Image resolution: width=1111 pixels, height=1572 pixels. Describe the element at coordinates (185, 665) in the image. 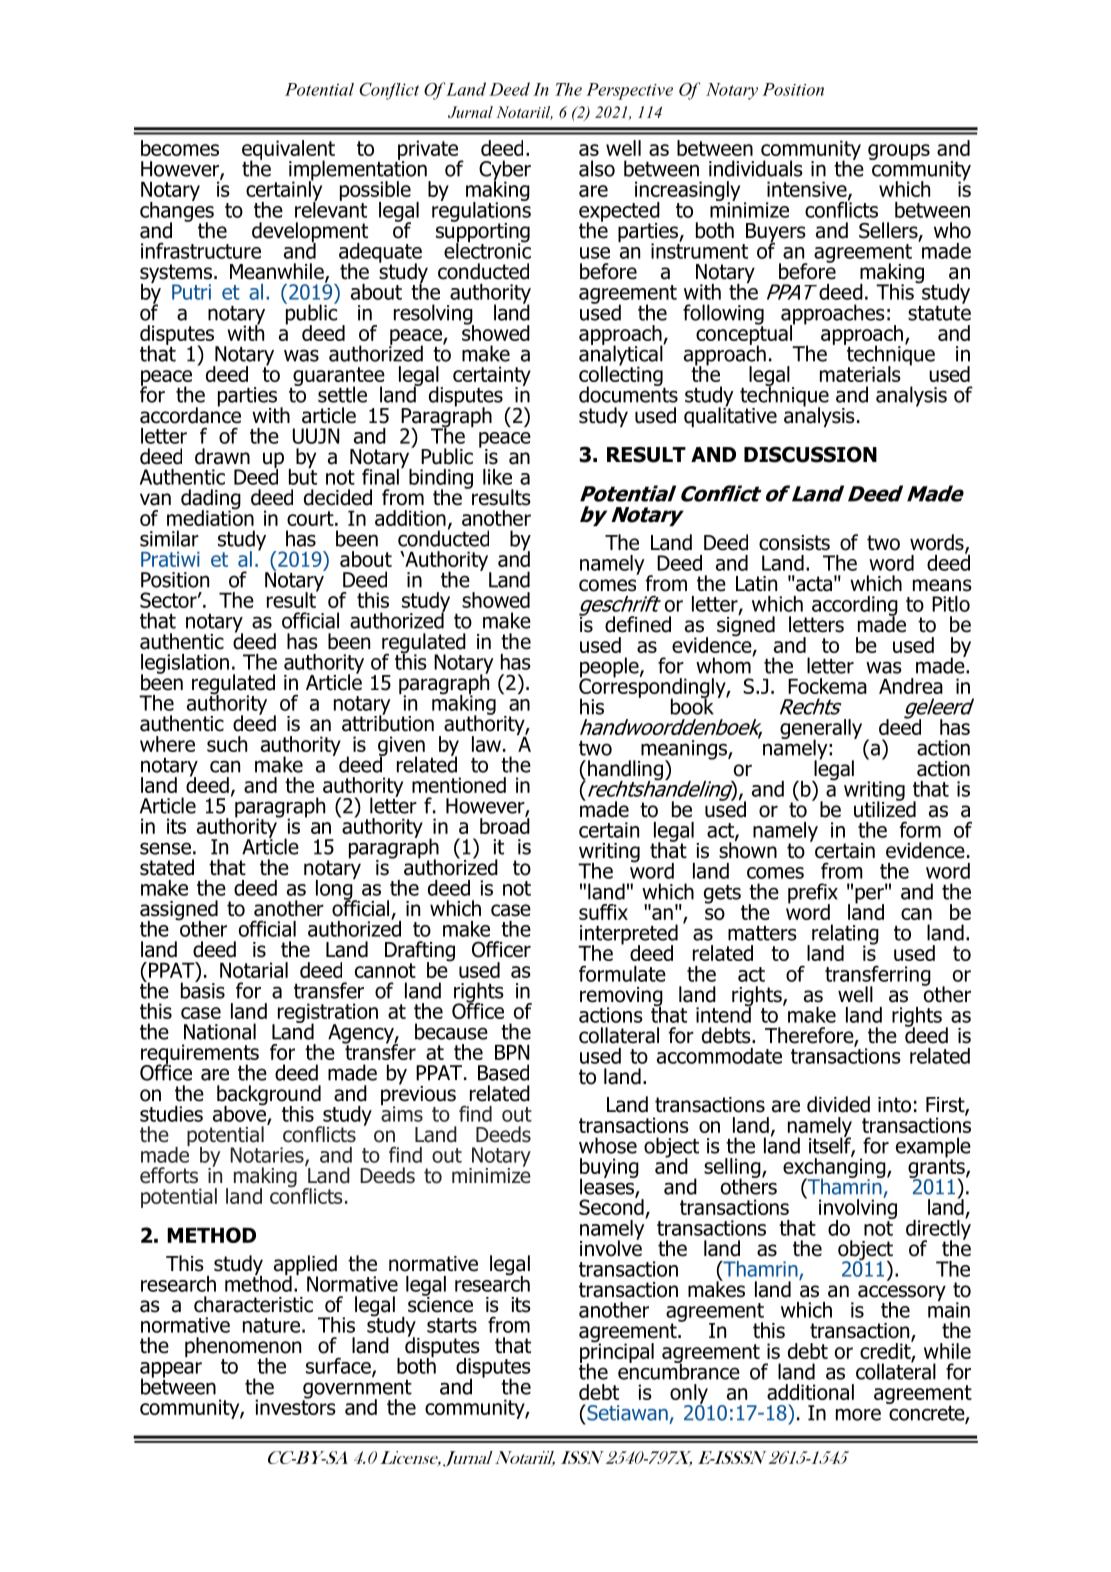

I see `legislation` at that location.
